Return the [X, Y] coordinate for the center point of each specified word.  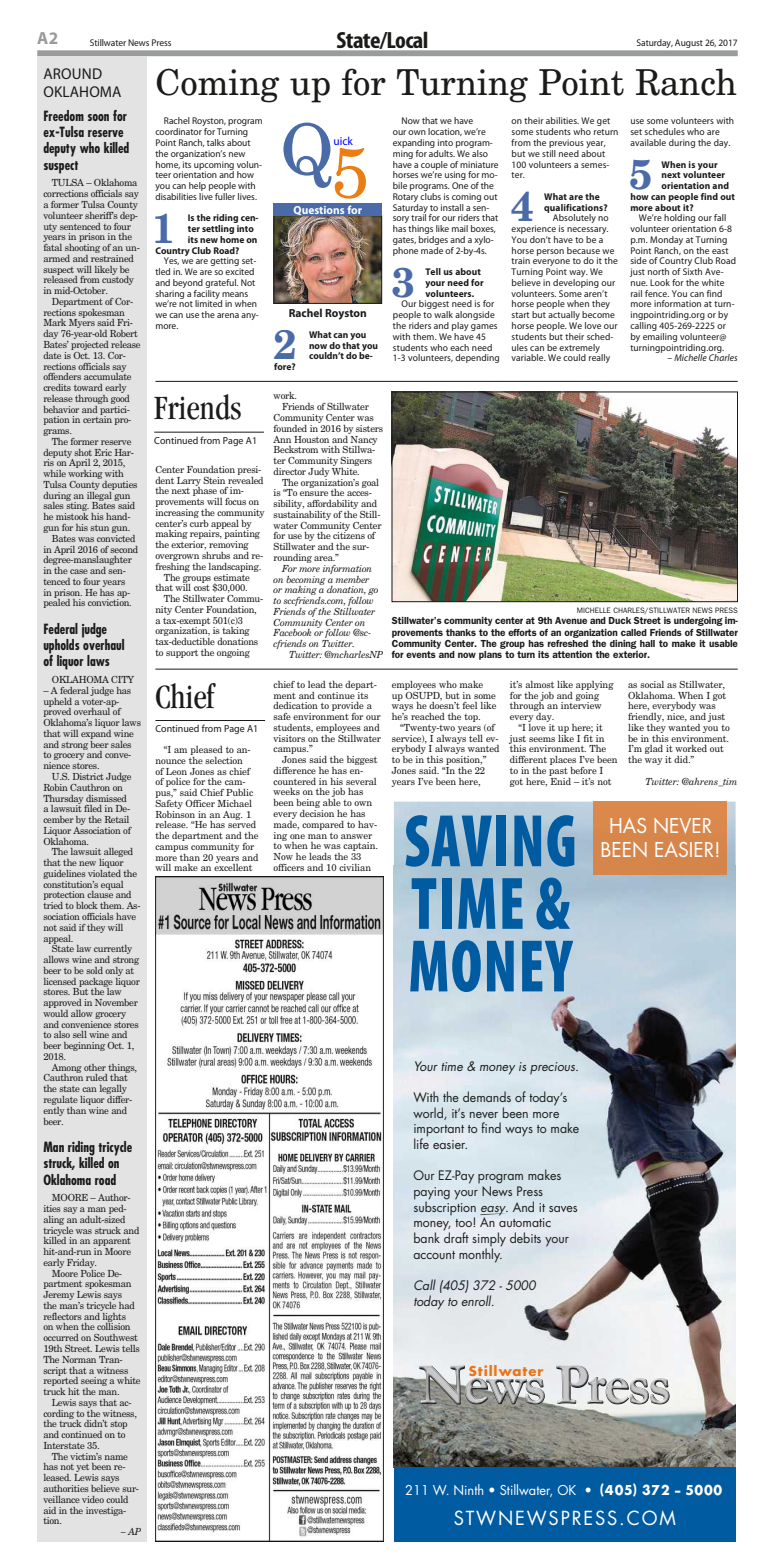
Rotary [405, 197]
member [352, 579]
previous [566, 143]
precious [554, 1068]
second [124, 549]
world [429, 1113]
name [116, 1457]
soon [98, 117]
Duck [620, 620]
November [116, 1002]
